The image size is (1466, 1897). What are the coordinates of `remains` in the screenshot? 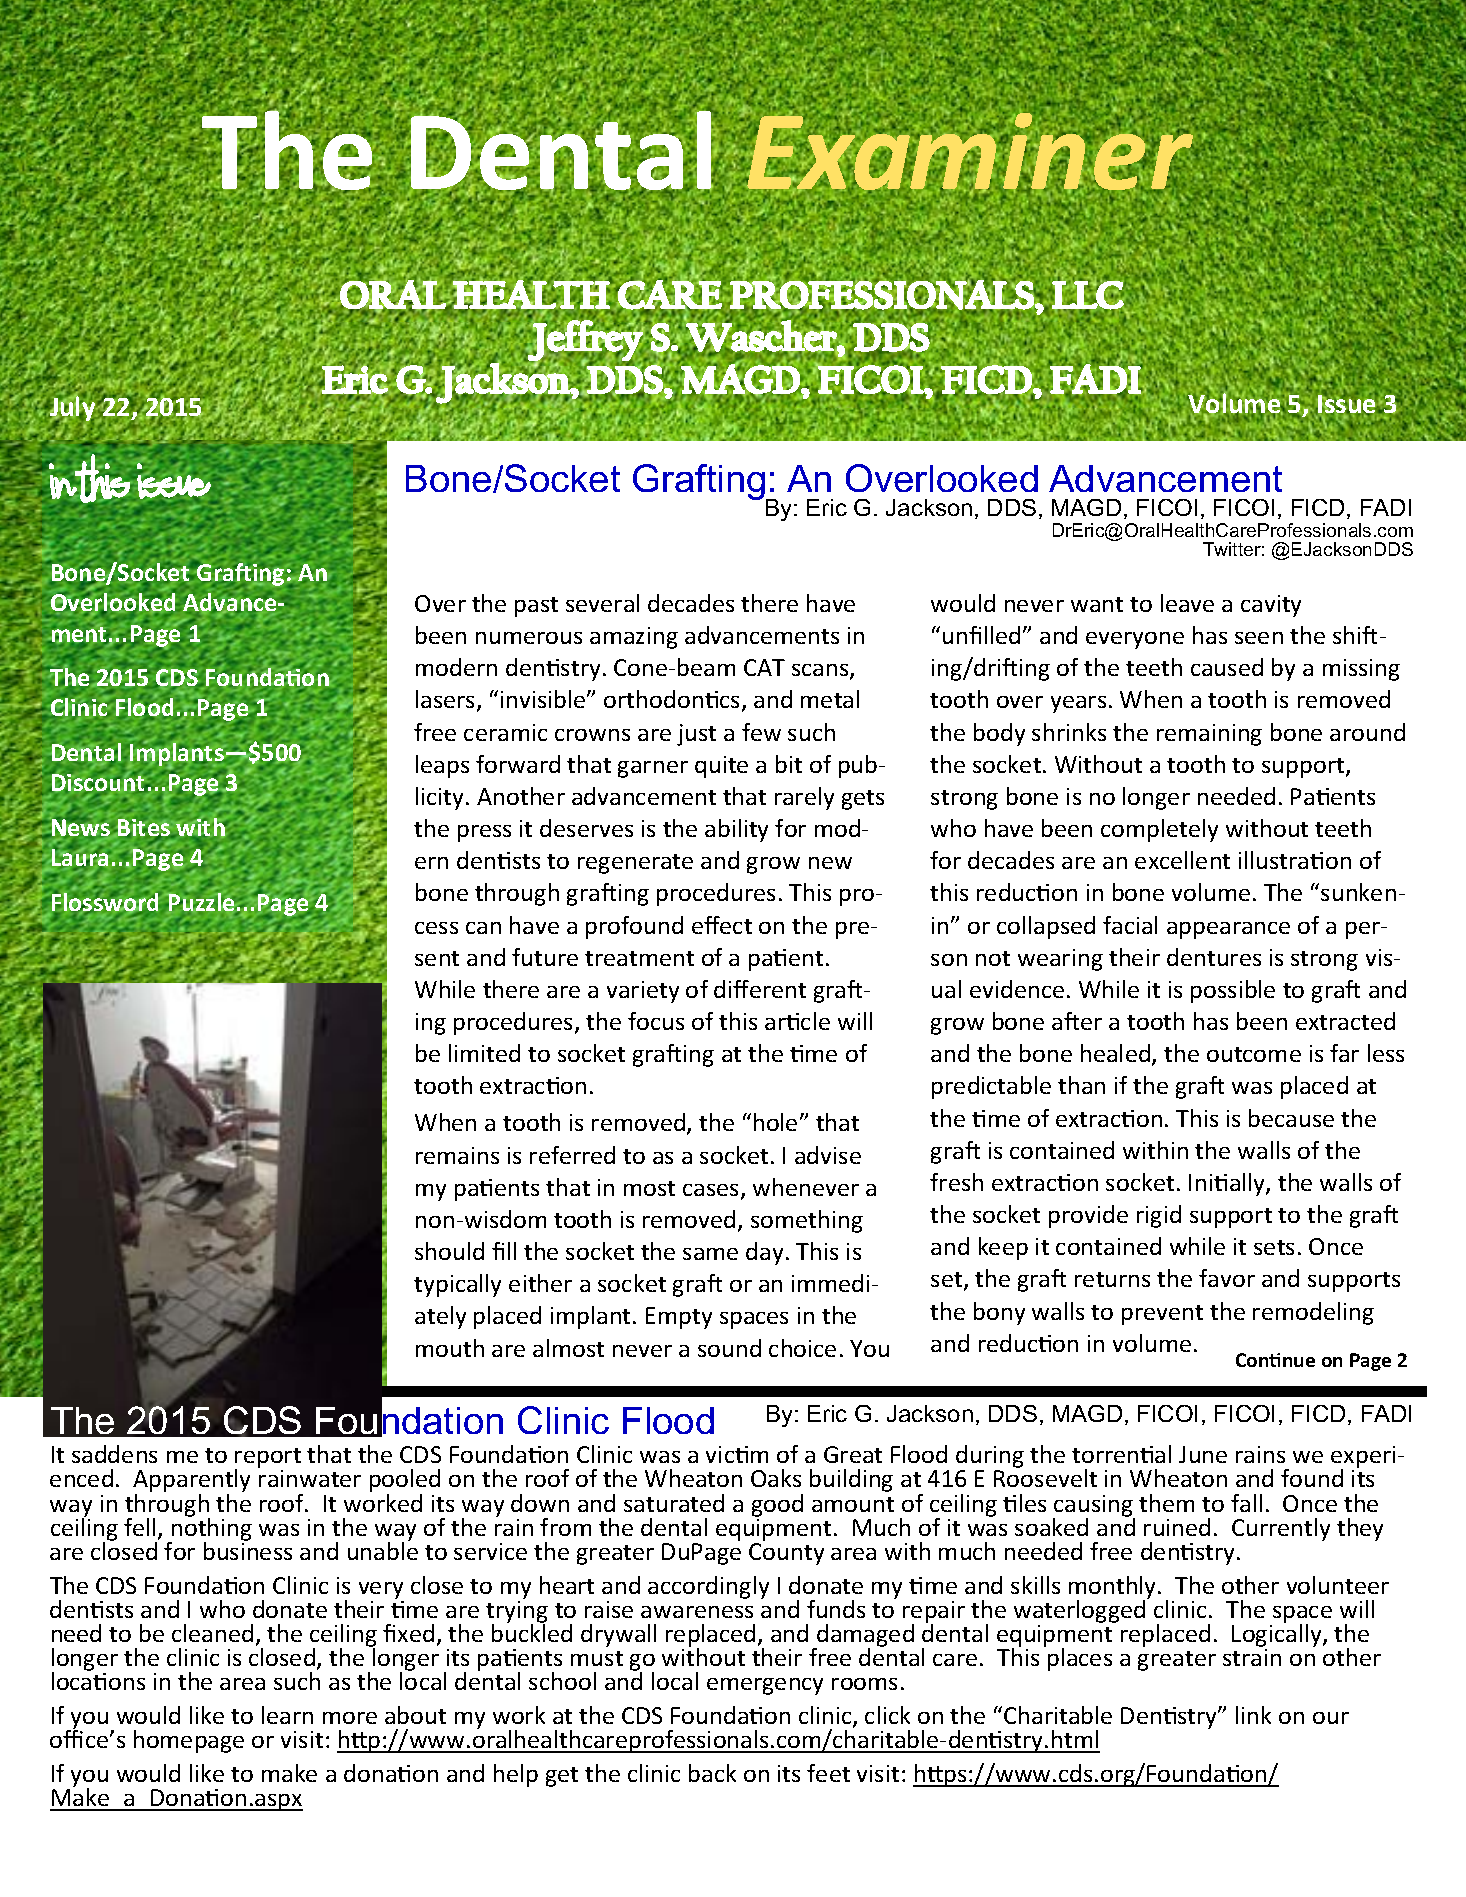 It's located at (457, 1155).
